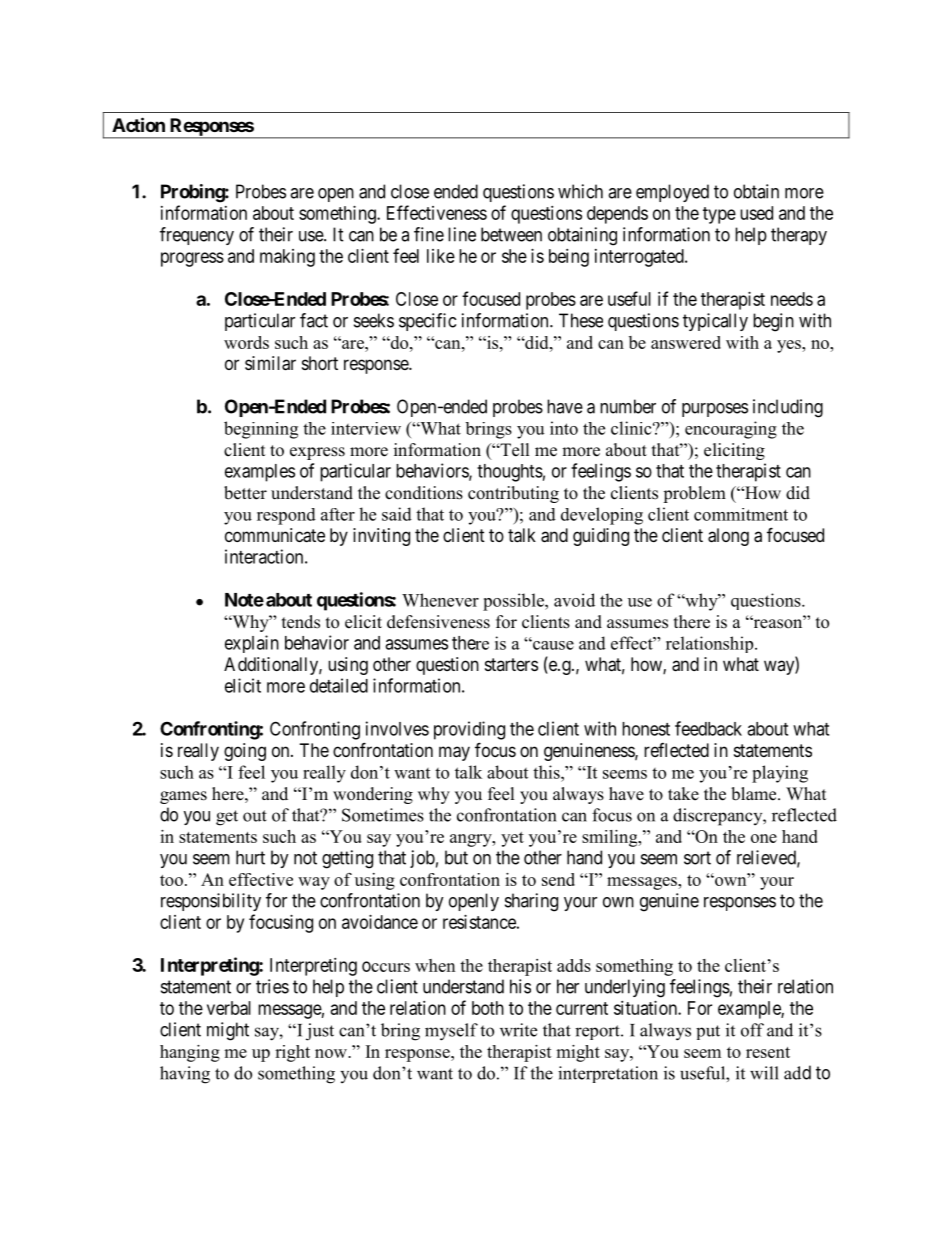 The image size is (952, 1233). I want to click on better, so click(245, 493).
